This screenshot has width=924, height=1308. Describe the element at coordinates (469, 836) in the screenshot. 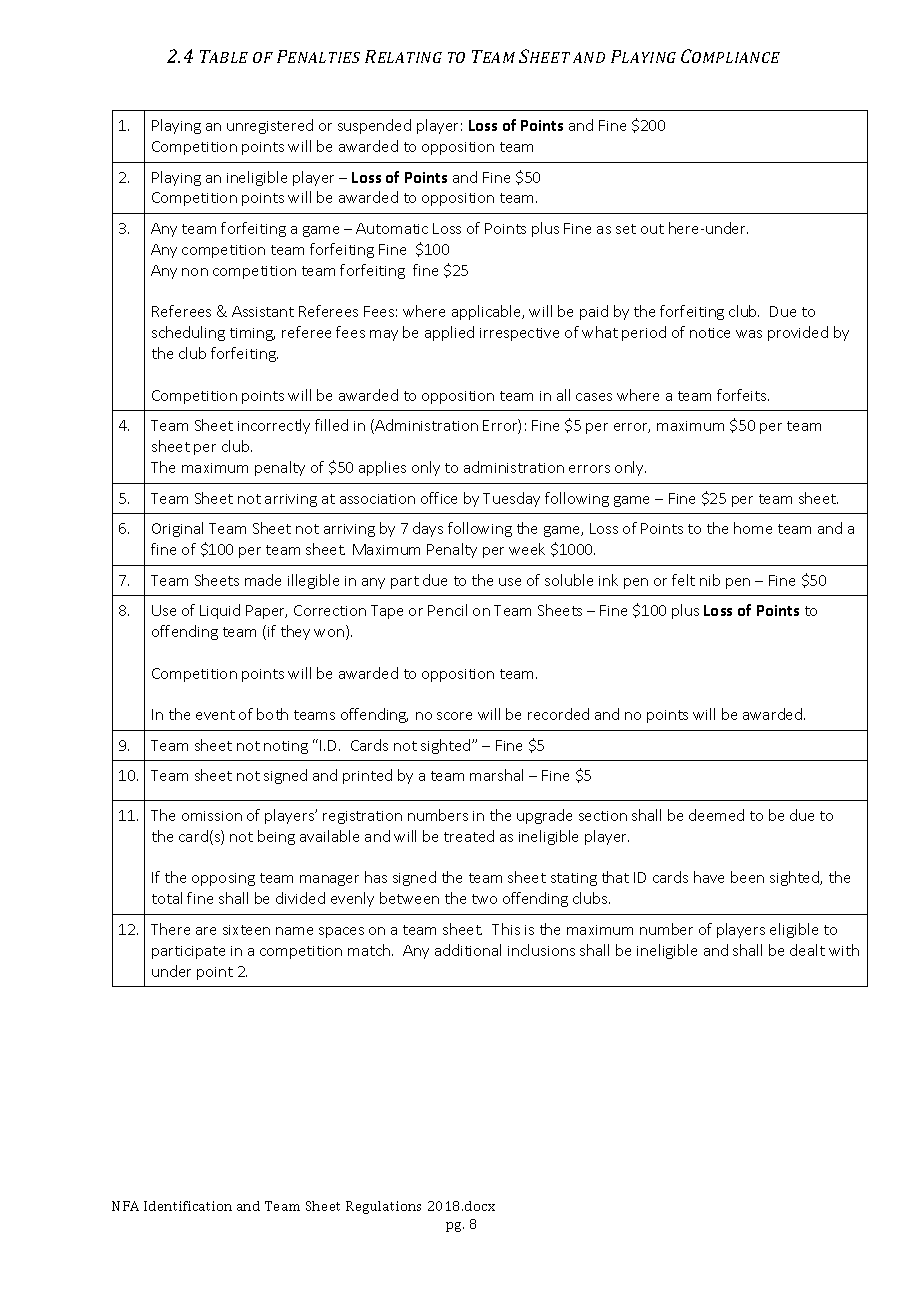

I see `treated` at that location.
